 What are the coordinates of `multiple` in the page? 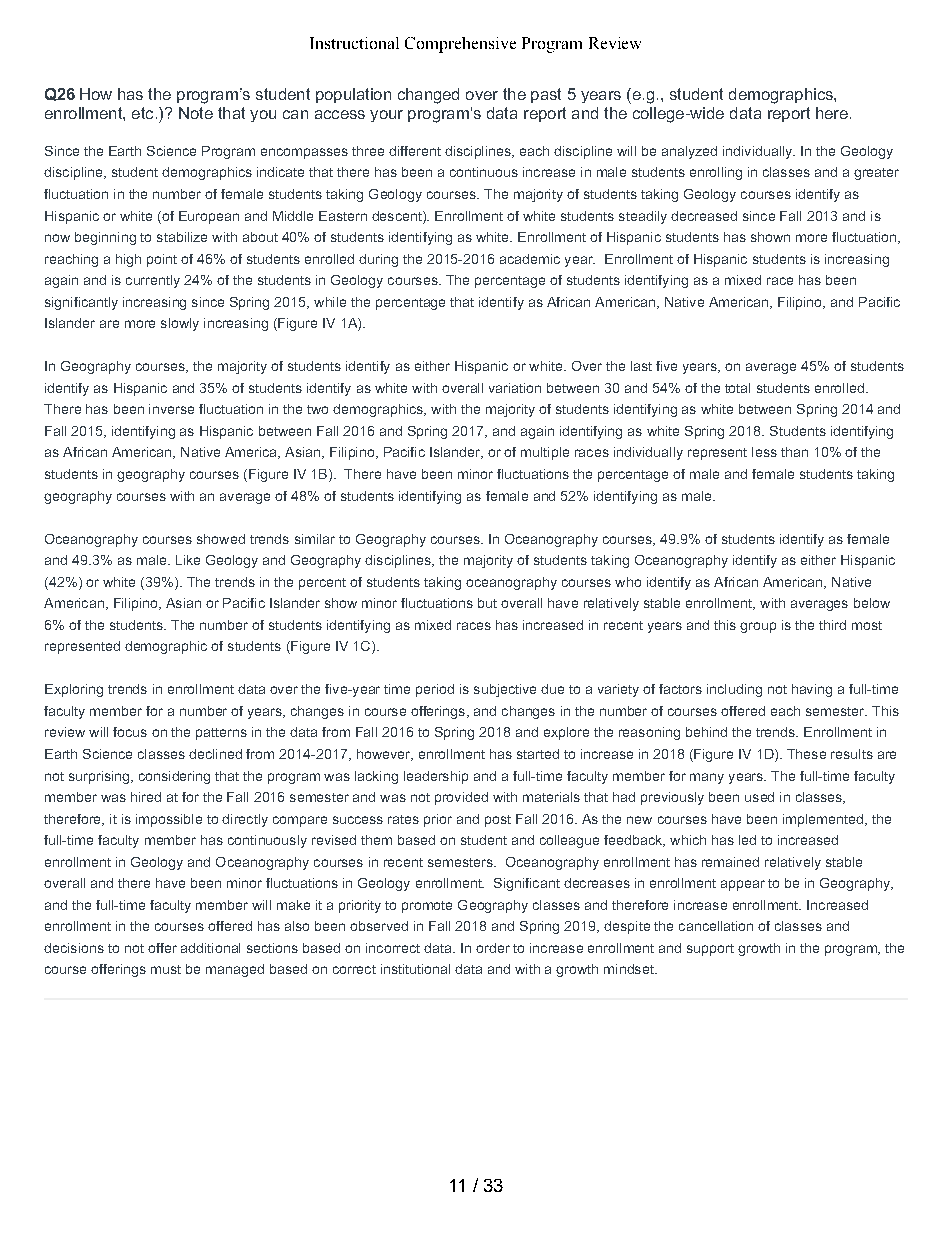 It's located at (545, 453).
